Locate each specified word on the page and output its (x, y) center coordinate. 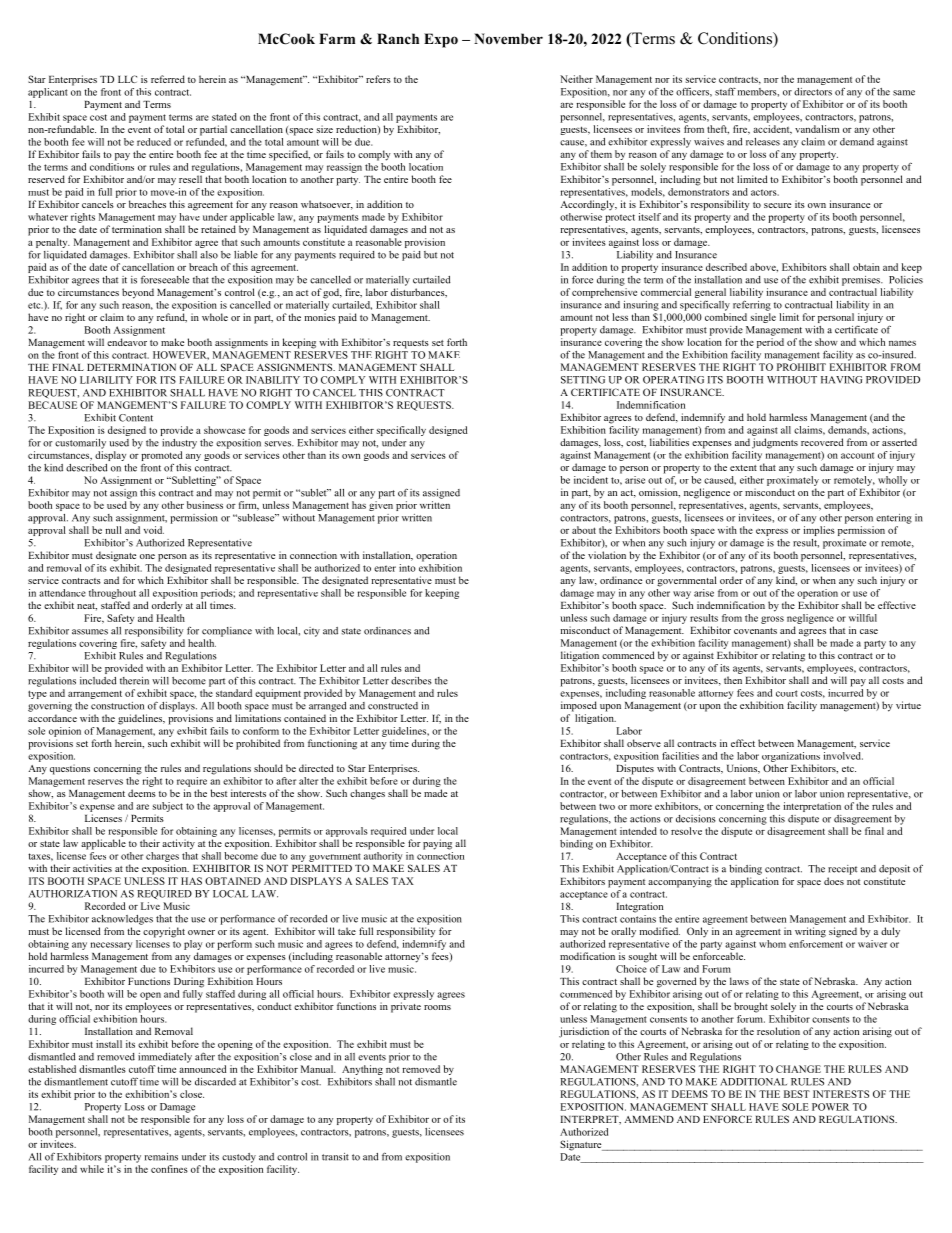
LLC (127, 79)
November (508, 38)
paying (437, 844)
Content (136, 418)
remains (161, 1157)
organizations (791, 757)
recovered (822, 442)
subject (167, 807)
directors (813, 92)
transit (335, 1157)
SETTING (583, 380)
